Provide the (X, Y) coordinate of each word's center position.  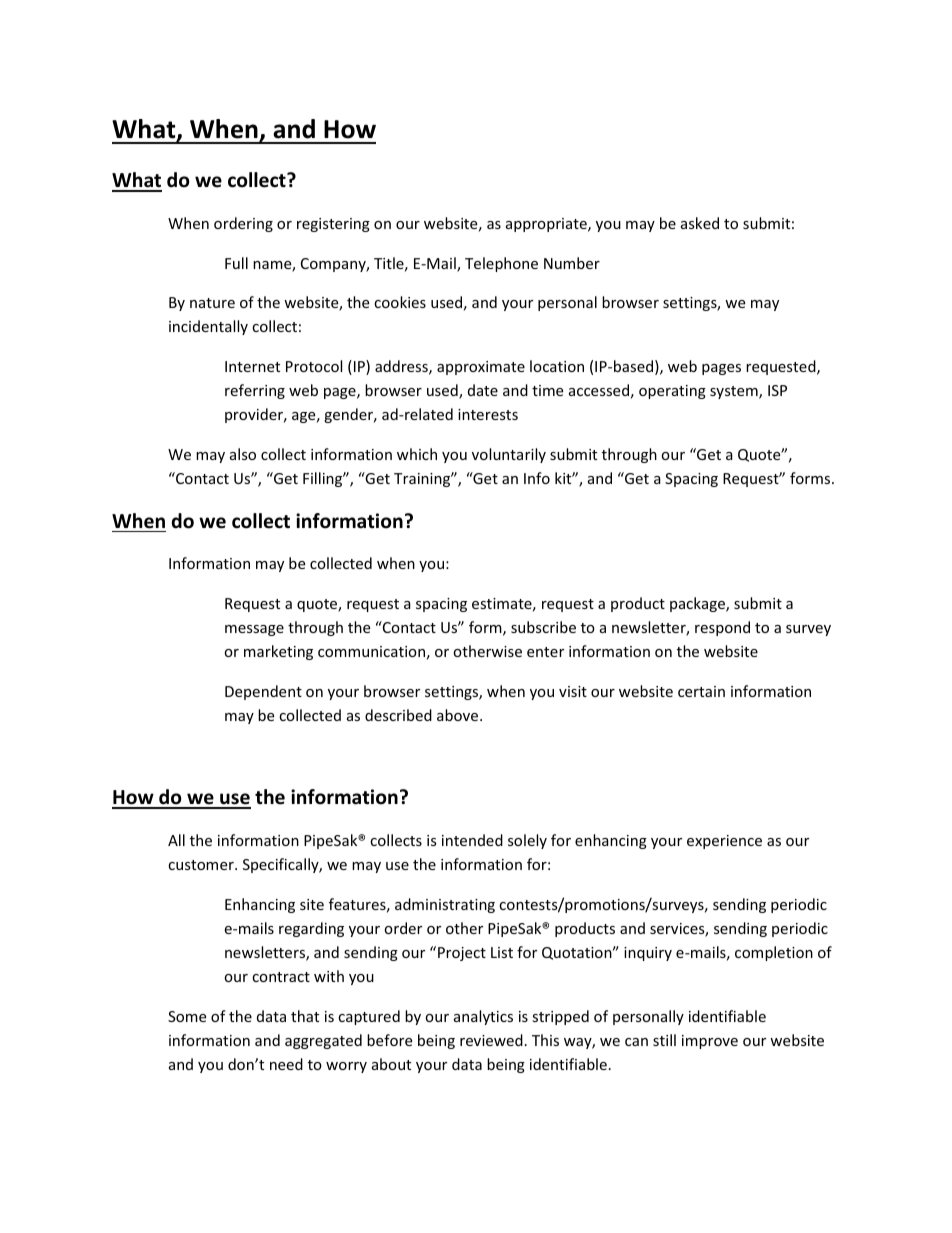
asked (700, 223)
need (286, 1064)
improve (710, 1042)
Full (236, 263)
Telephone (501, 264)
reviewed (491, 1040)
